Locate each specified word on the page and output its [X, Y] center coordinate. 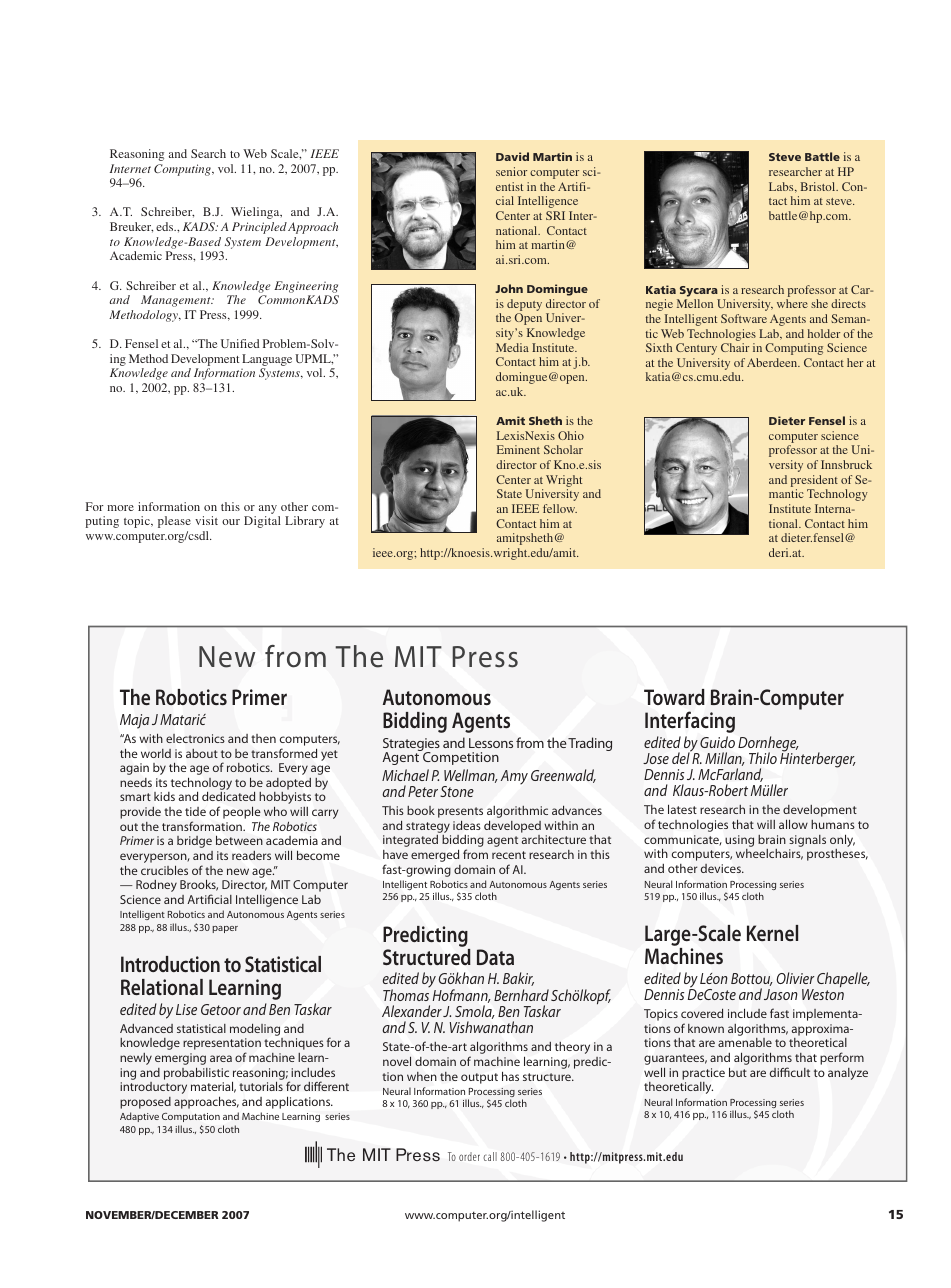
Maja [134, 721]
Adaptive [139, 1117]
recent [509, 855]
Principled [259, 228]
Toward [674, 697]
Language [267, 361]
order [469, 1156]
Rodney [156, 886]
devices [722, 868]
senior [511, 171]
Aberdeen [773, 362]
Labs [782, 187]
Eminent [518, 449]
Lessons [491, 743]
